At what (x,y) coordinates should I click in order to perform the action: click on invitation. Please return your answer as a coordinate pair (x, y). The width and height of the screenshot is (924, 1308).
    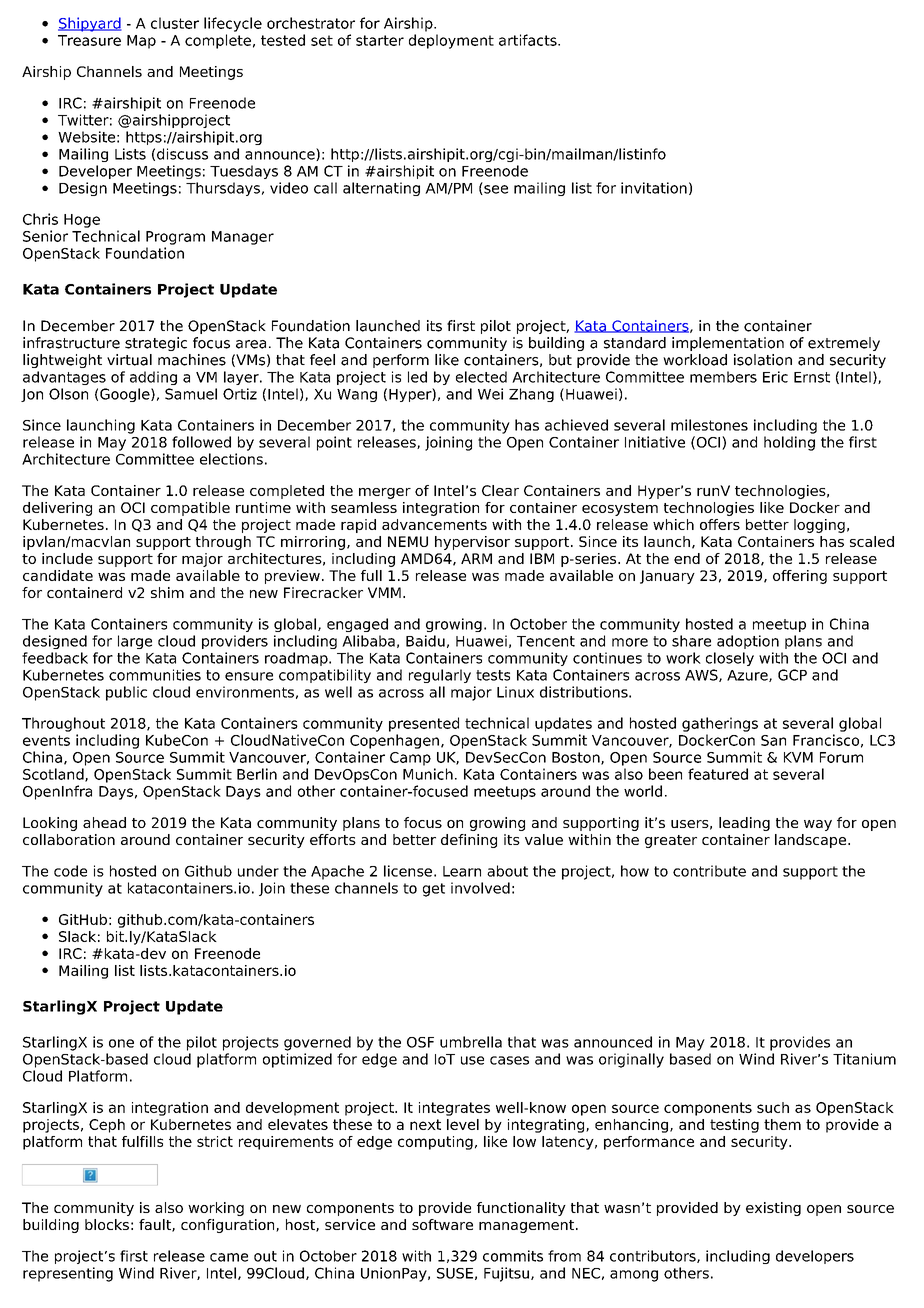
    Looking at the image, I should click on (654, 188).
